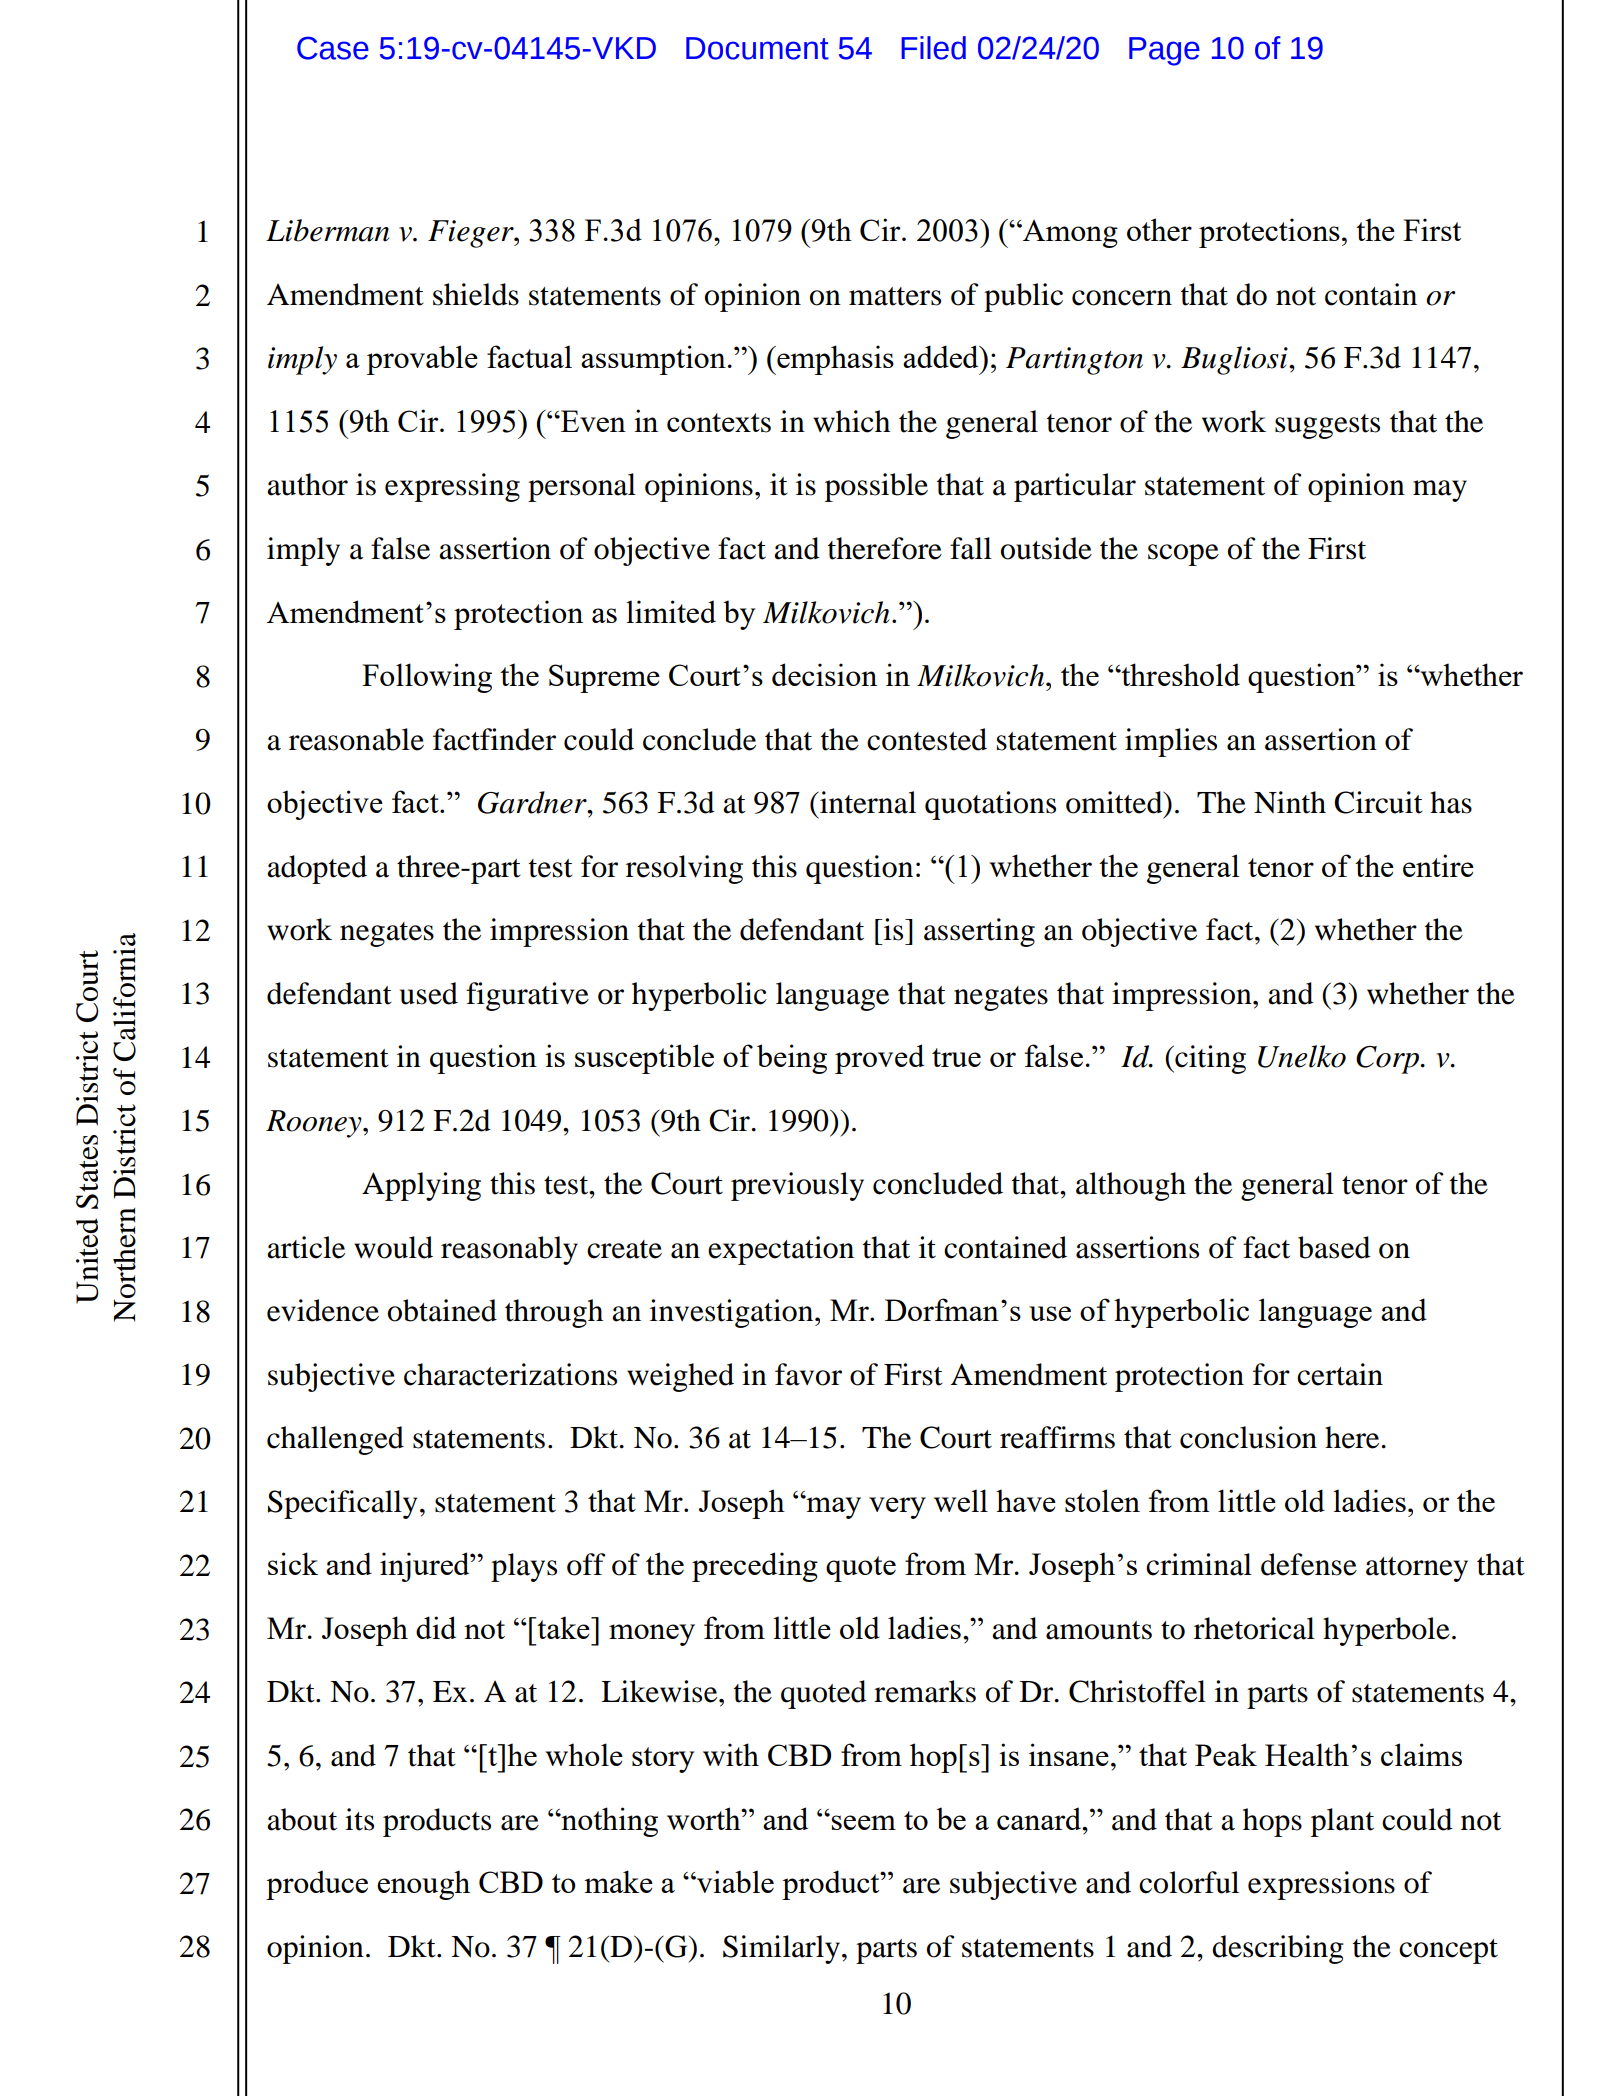 Image resolution: width=1620 pixels, height=2096 pixels. Describe the element at coordinates (879, 1059) in the image. I see `proved` at that location.
